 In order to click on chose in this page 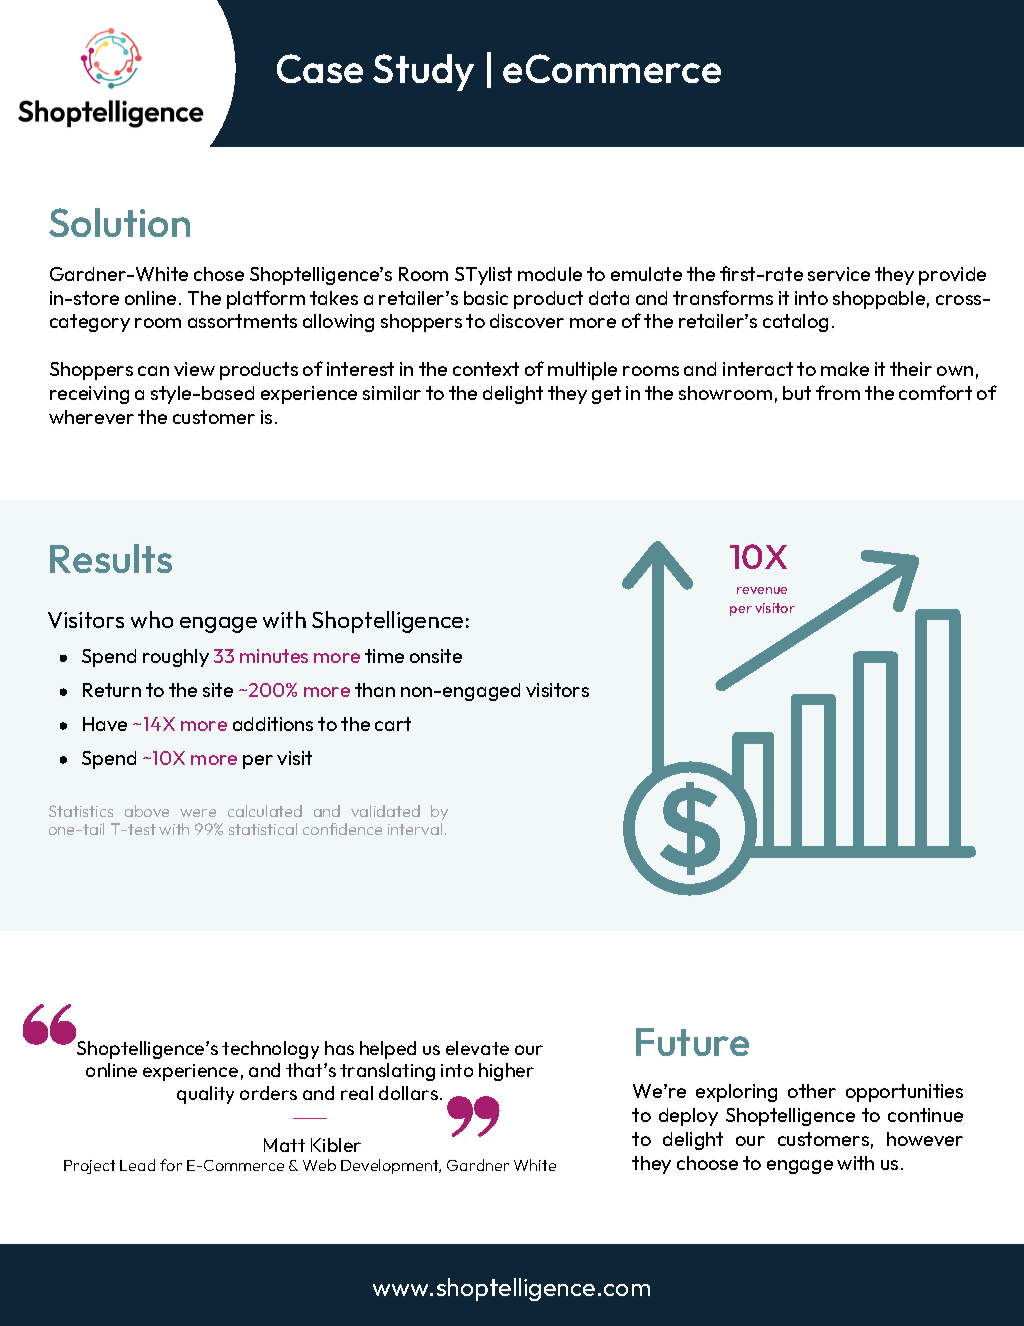, I will do `click(219, 274)`.
